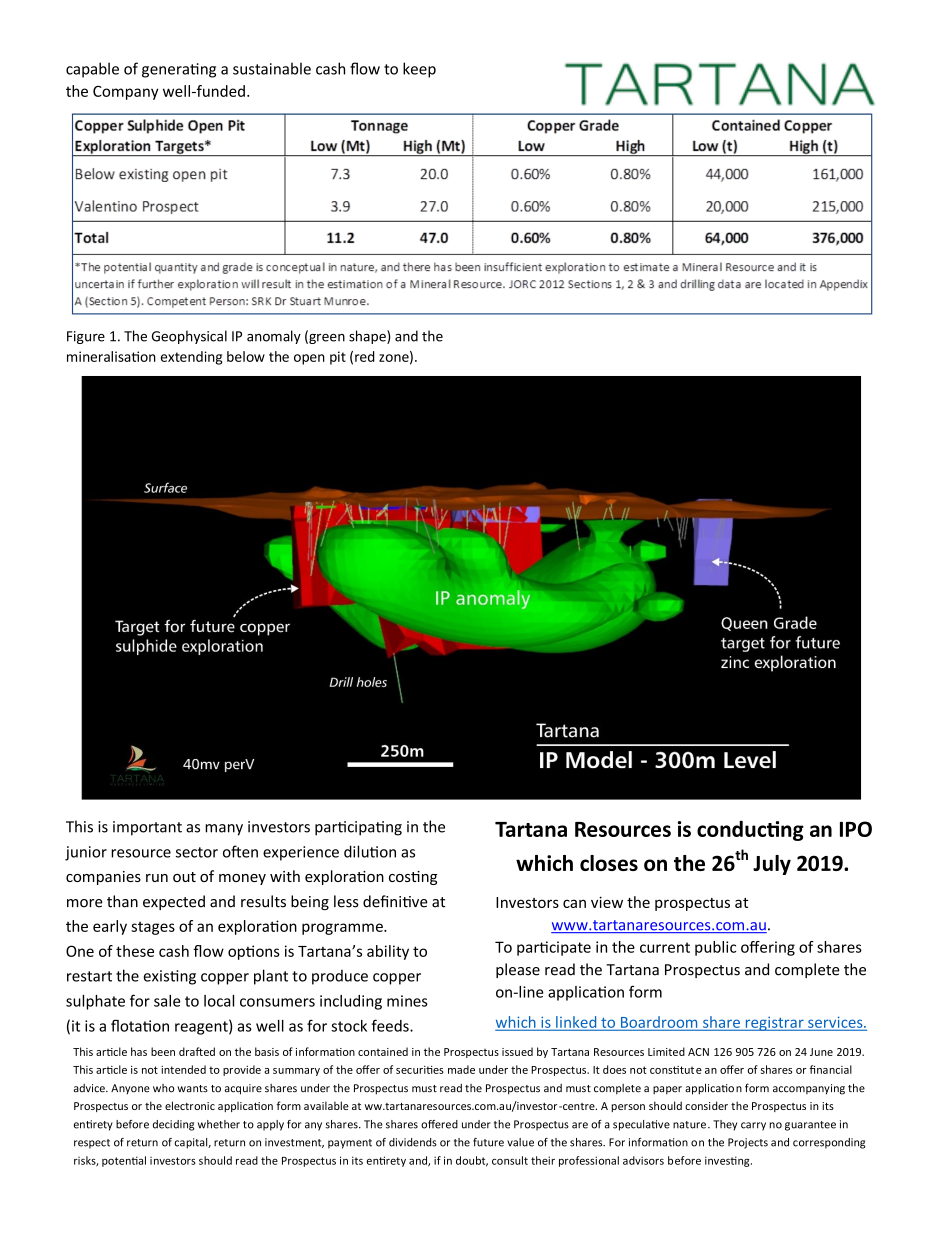 The image size is (952, 1233). I want to click on sustainable, so click(272, 68).
